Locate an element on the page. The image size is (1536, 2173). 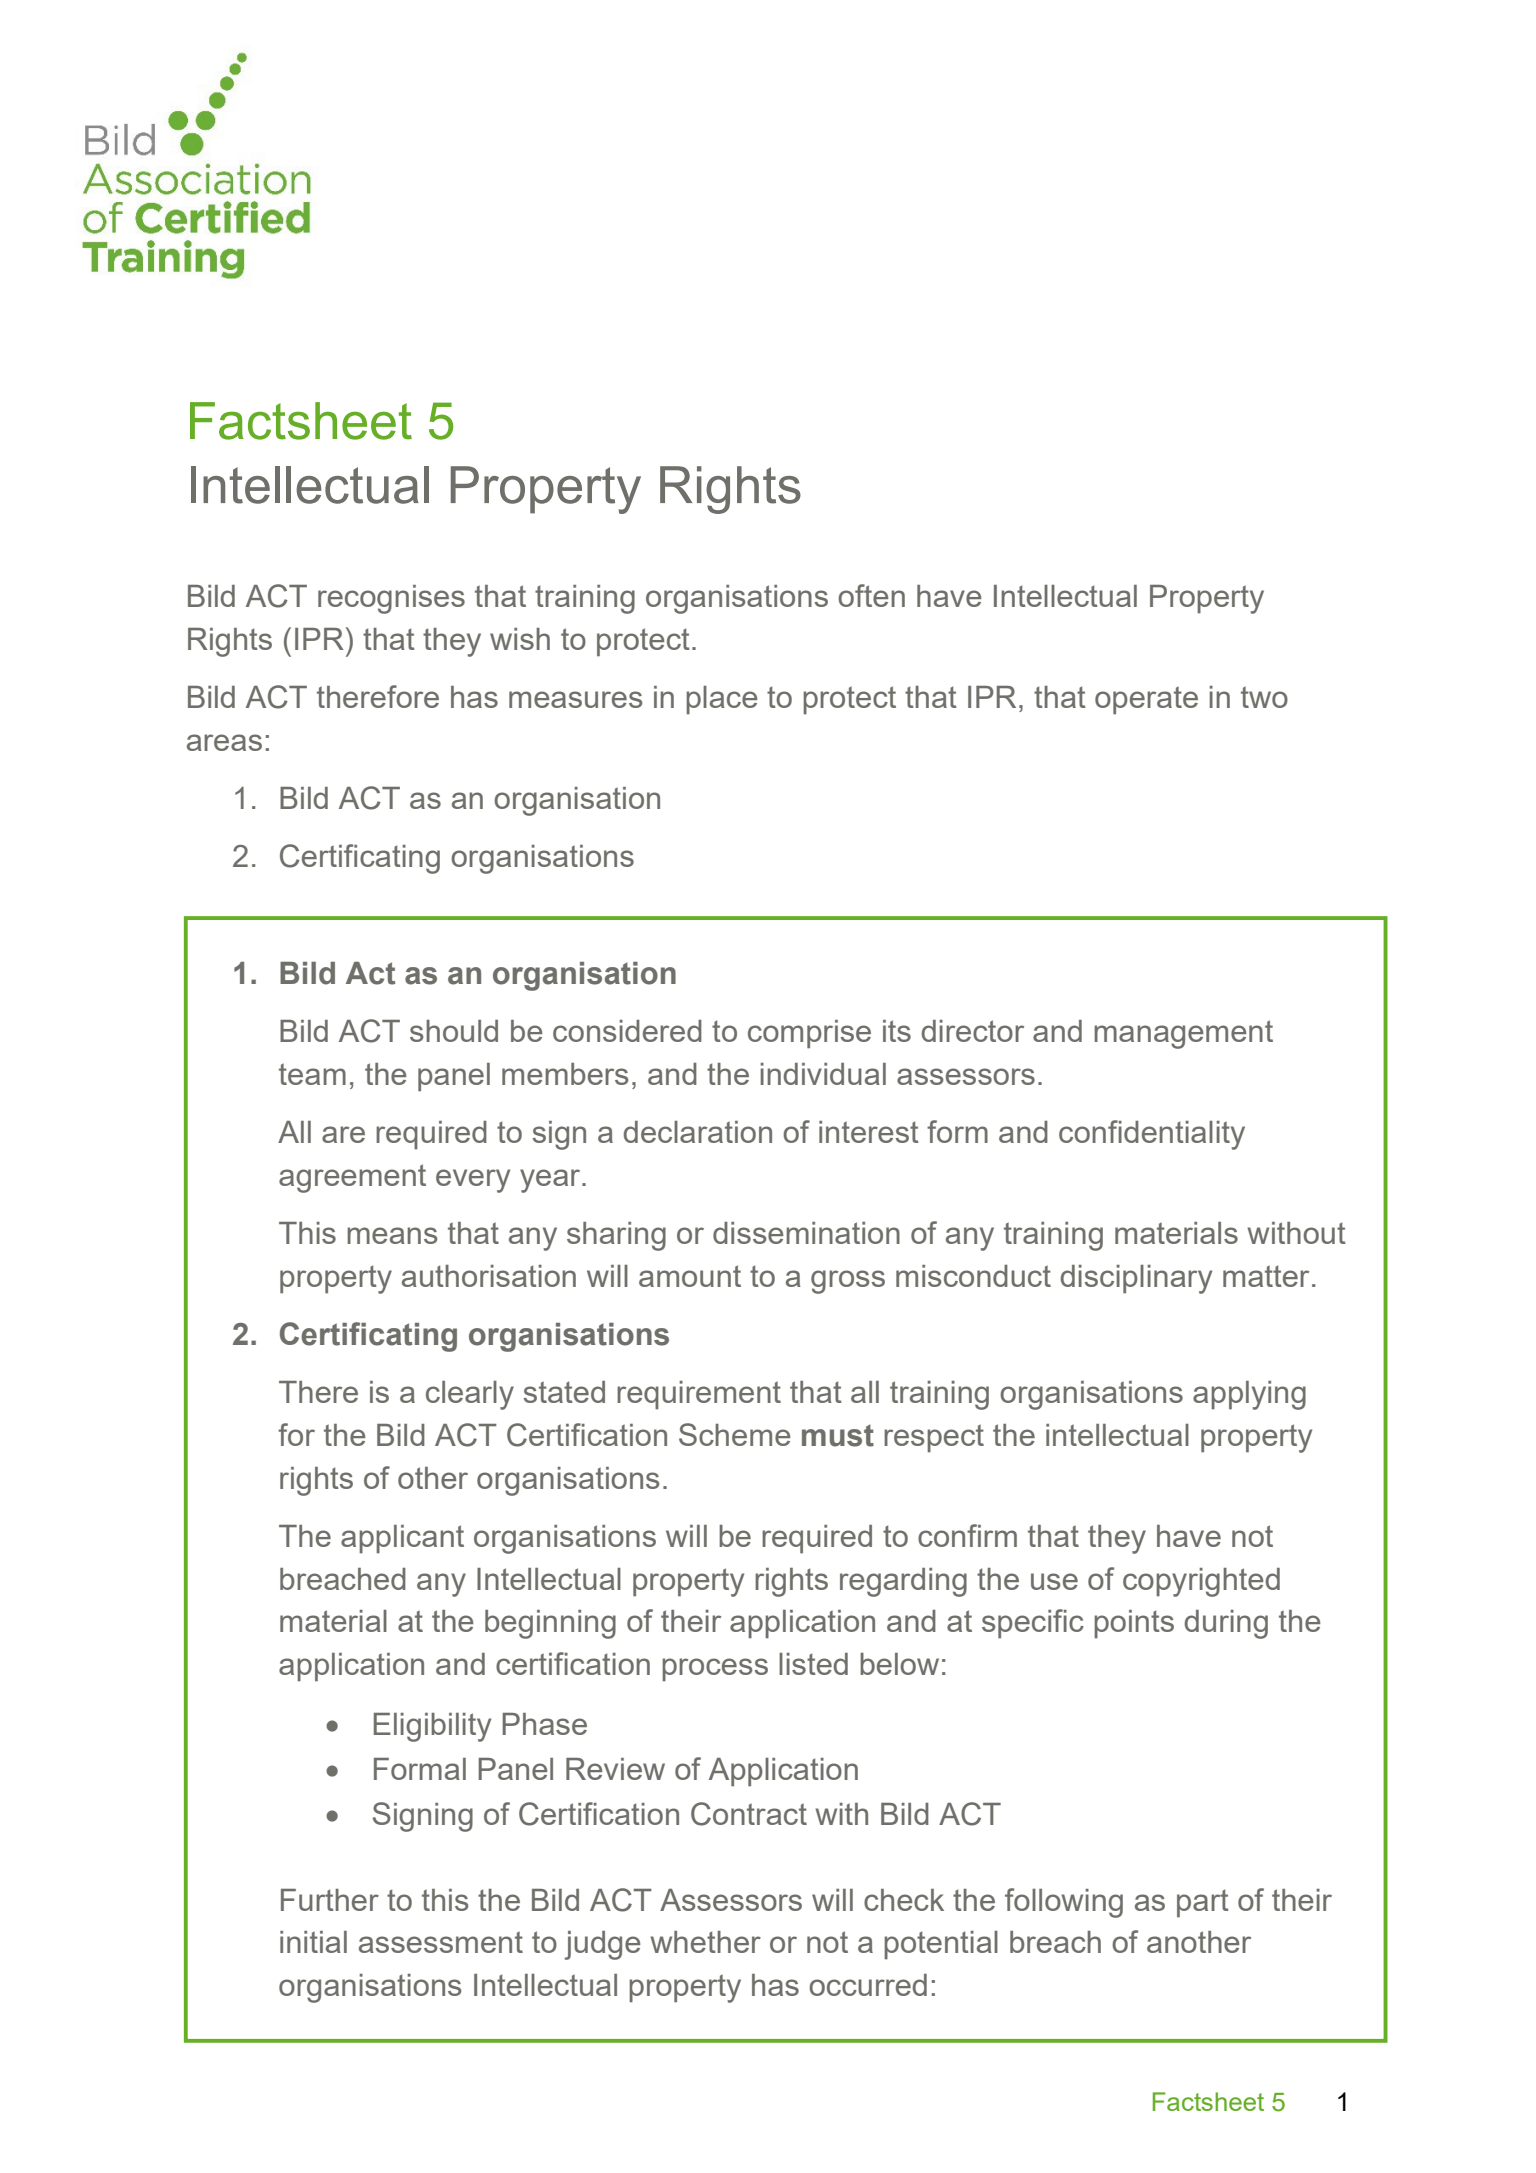
place is located at coordinates (722, 700).
